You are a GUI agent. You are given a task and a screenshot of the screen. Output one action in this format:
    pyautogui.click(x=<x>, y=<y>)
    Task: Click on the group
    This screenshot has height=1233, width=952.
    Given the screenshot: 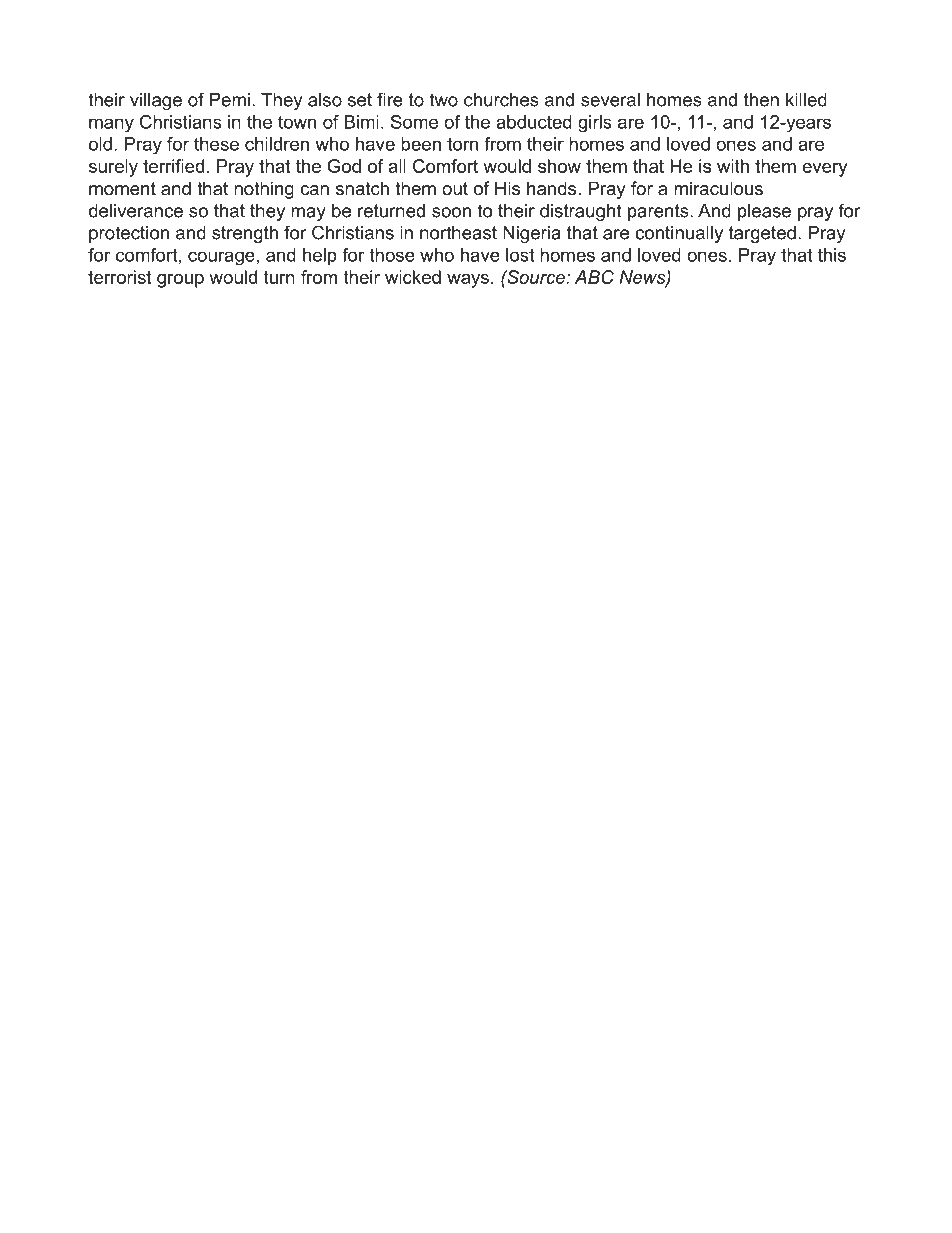 What is the action you would take?
    pyautogui.click(x=180, y=281)
